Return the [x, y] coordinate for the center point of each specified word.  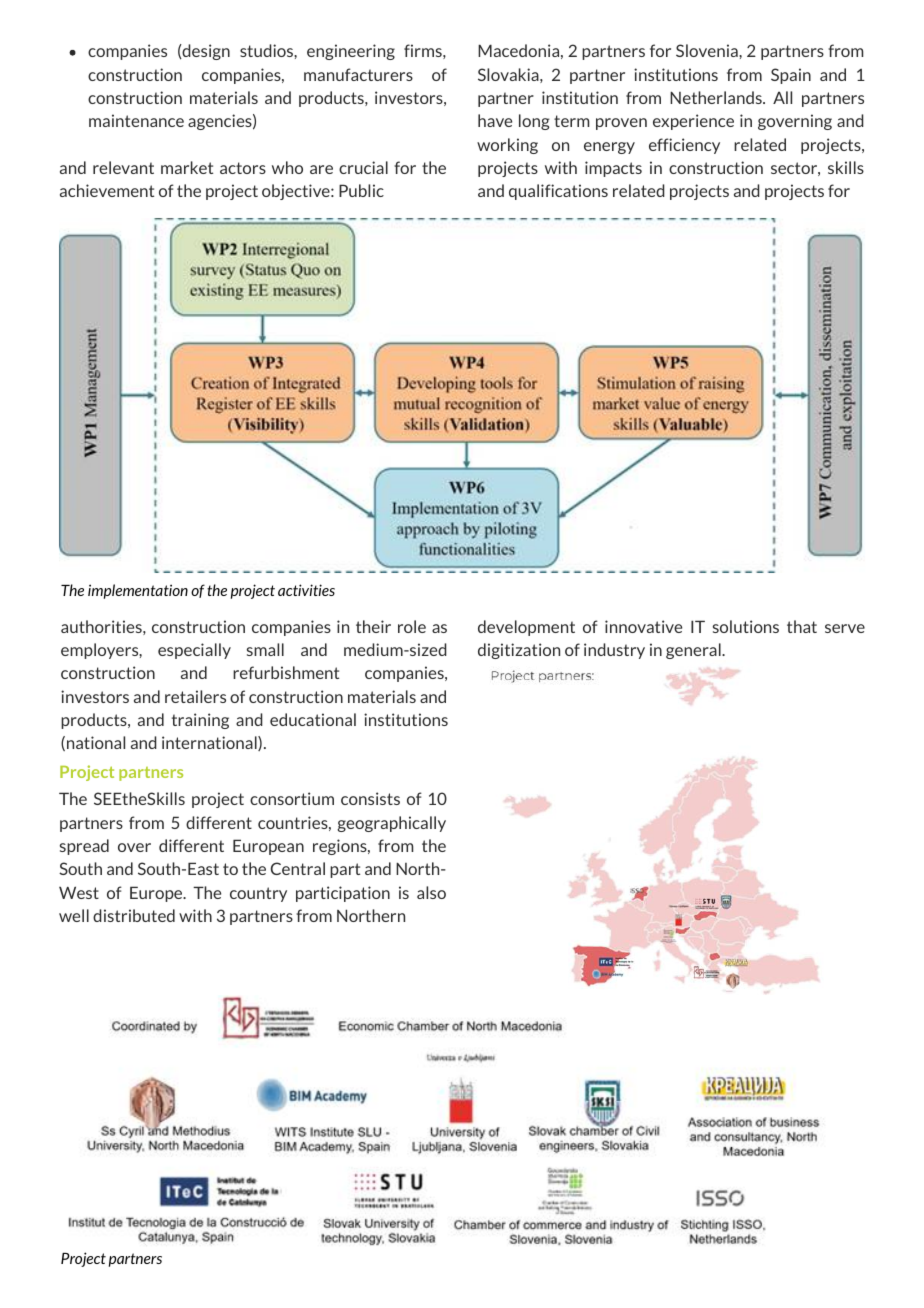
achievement [107, 190]
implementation [138, 591]
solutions [746, 626]
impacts [613, 169]
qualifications [558, 192]
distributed [134, 915]
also [431, 892]
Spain [791, 76]
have [495, 120]
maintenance [136, 120]
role [412, 626]
